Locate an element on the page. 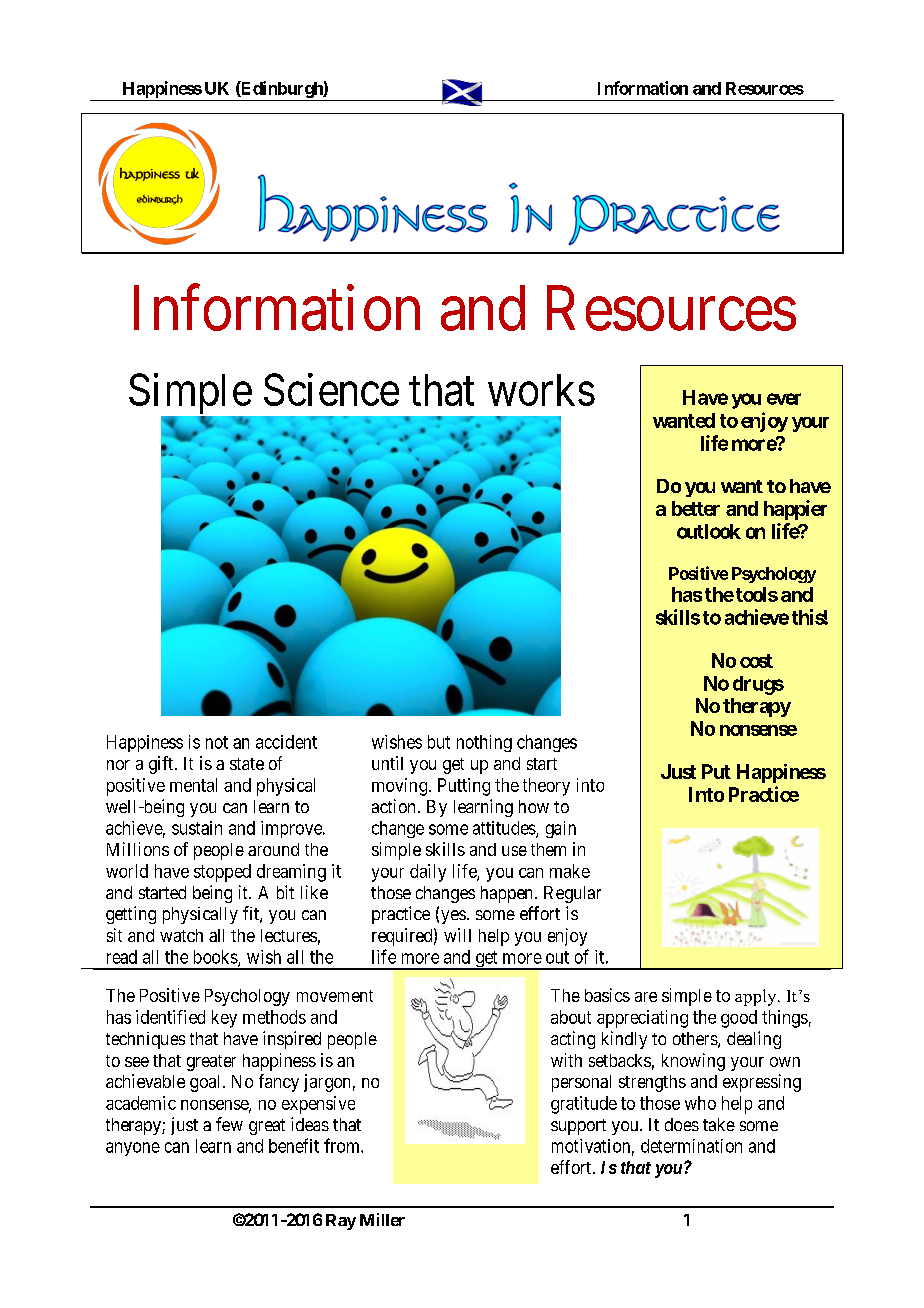 The height and width of the image is (1308, 924). anyone is located at coordinates (133, 1149).
